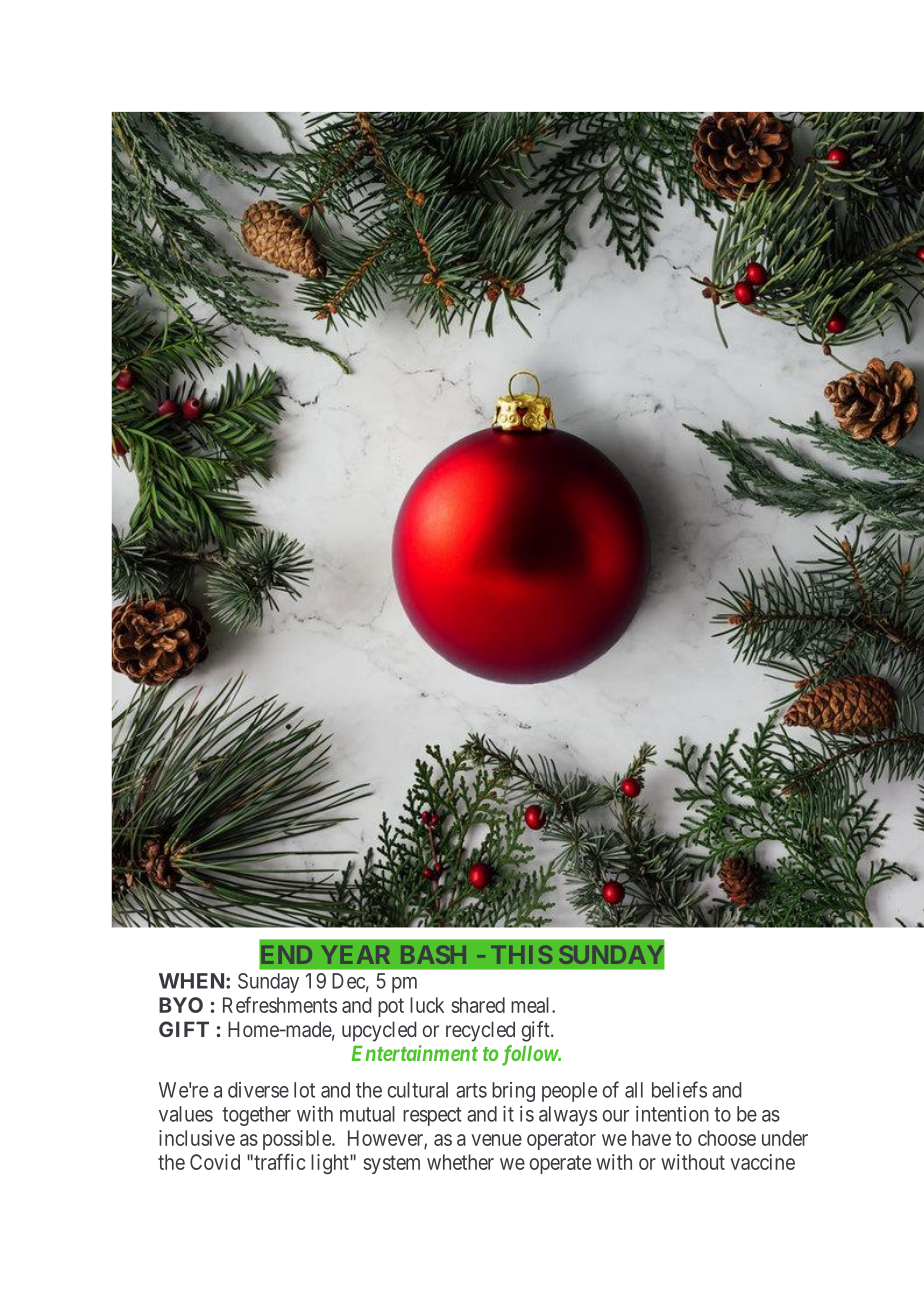 Image resolution: width=924 pixels, height=1308 pixels. Describe the element at coordinates (672, 1114) in the screenshot. I see `intention` at that location.
